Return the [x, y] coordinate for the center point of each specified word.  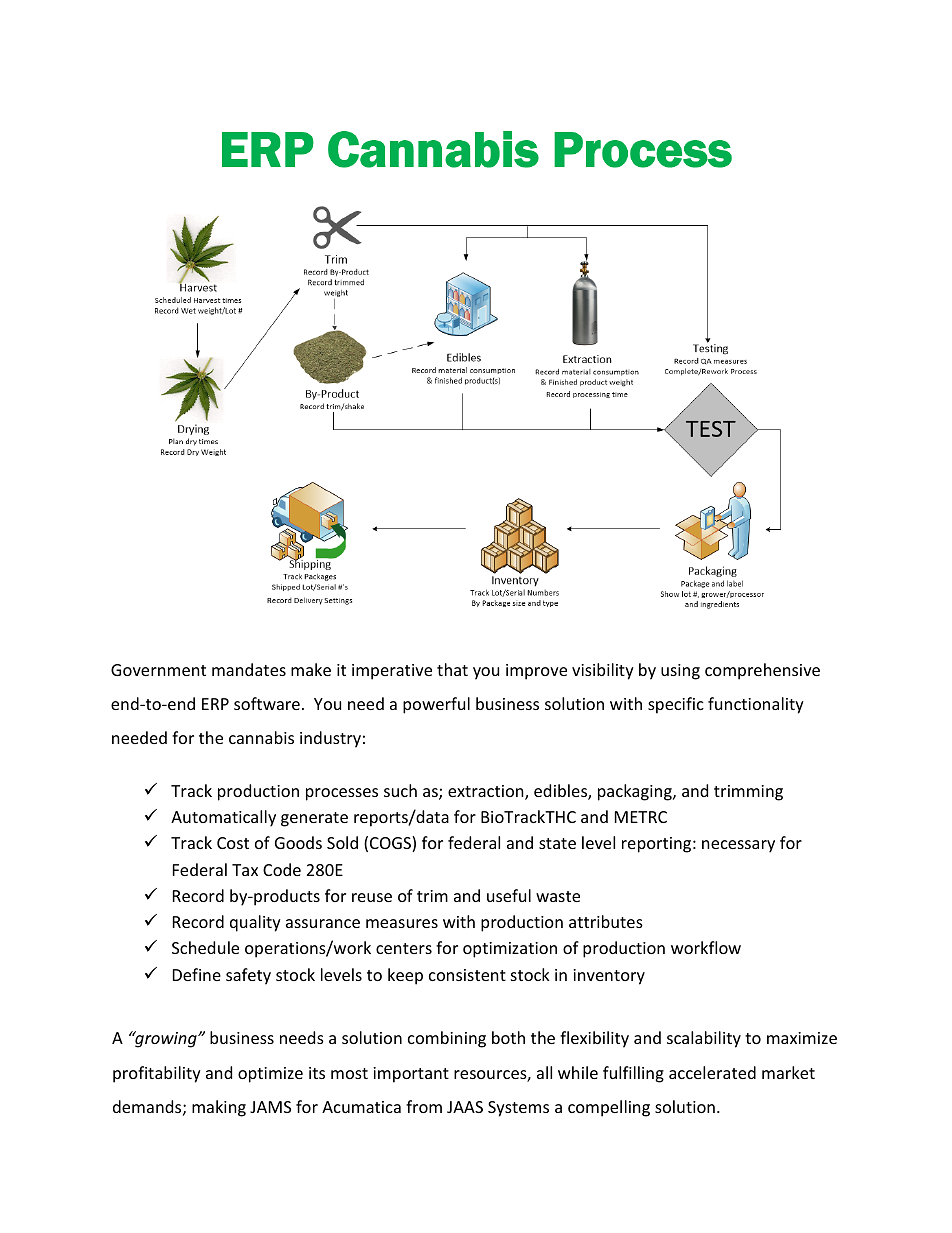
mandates [249, 669]
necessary [738, 846]
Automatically [223, 818]
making [219, 1108]
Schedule [205, 947]
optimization [510, 950]
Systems [518, 1109]
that [452, 669]
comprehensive [762, 671]
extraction [487, 792]
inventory [609, 977]
